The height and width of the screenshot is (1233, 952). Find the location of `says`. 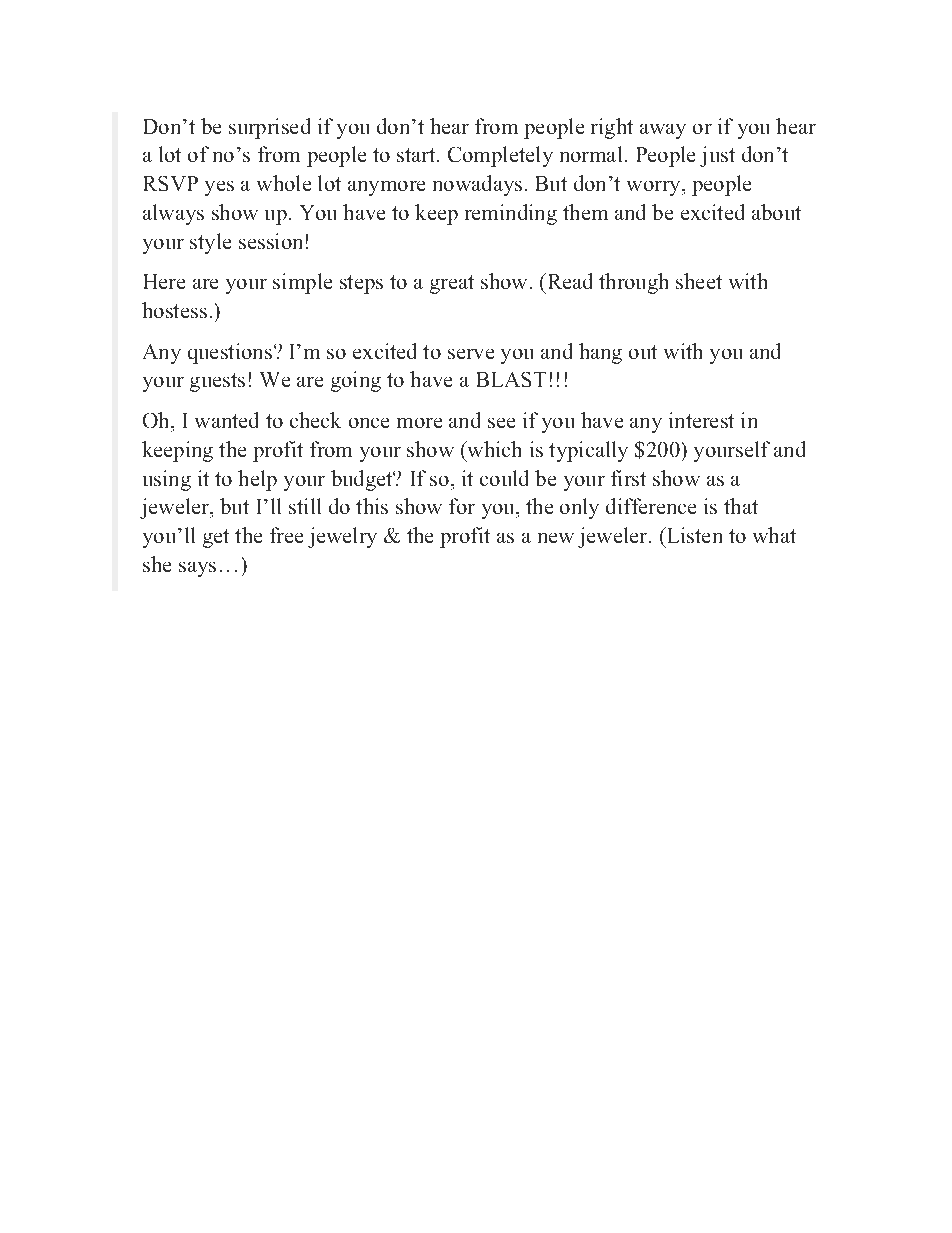

says is located at coordinates (197, 569).
